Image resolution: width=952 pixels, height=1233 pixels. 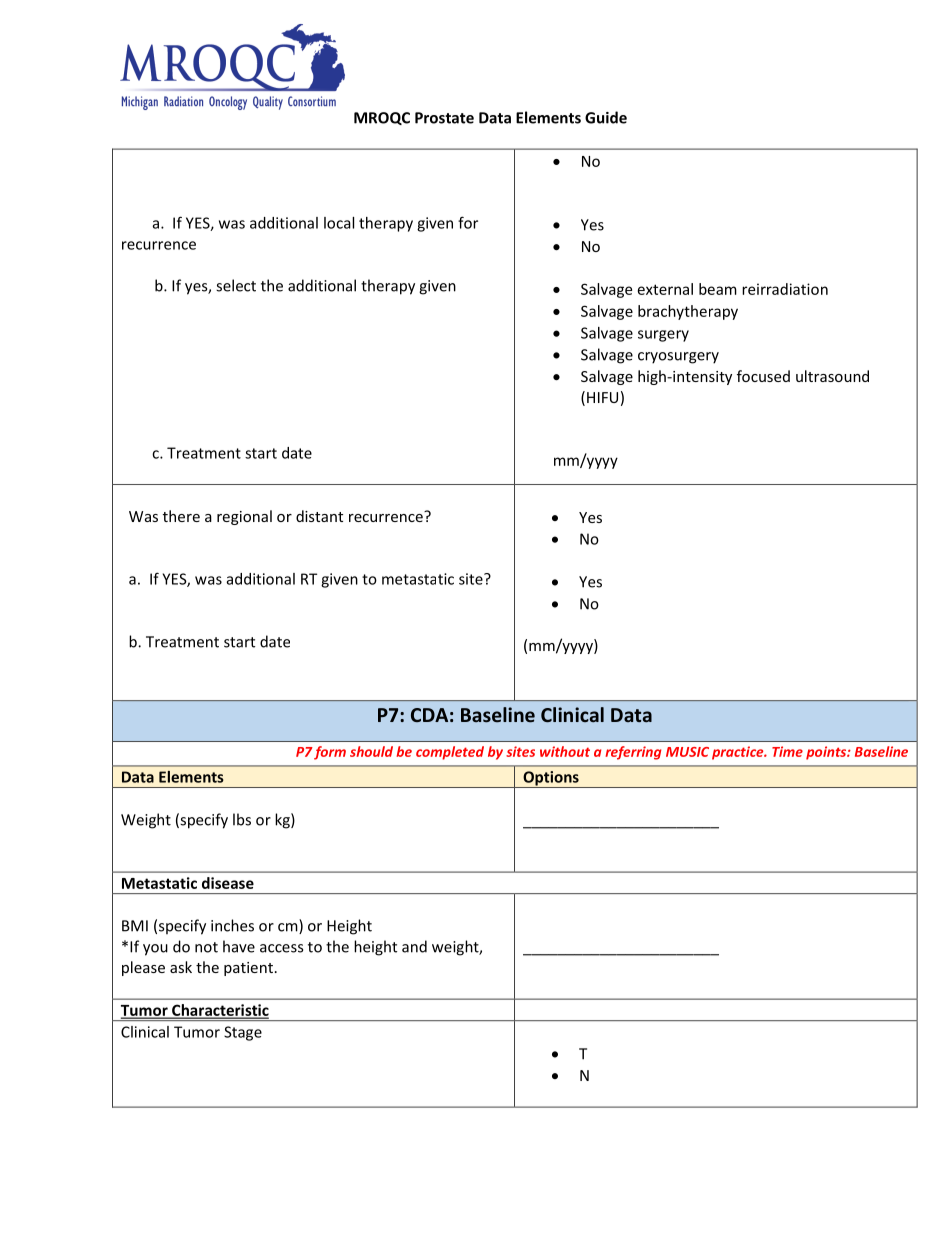 I want to click on Prostate, so click(x=444, y=118).
